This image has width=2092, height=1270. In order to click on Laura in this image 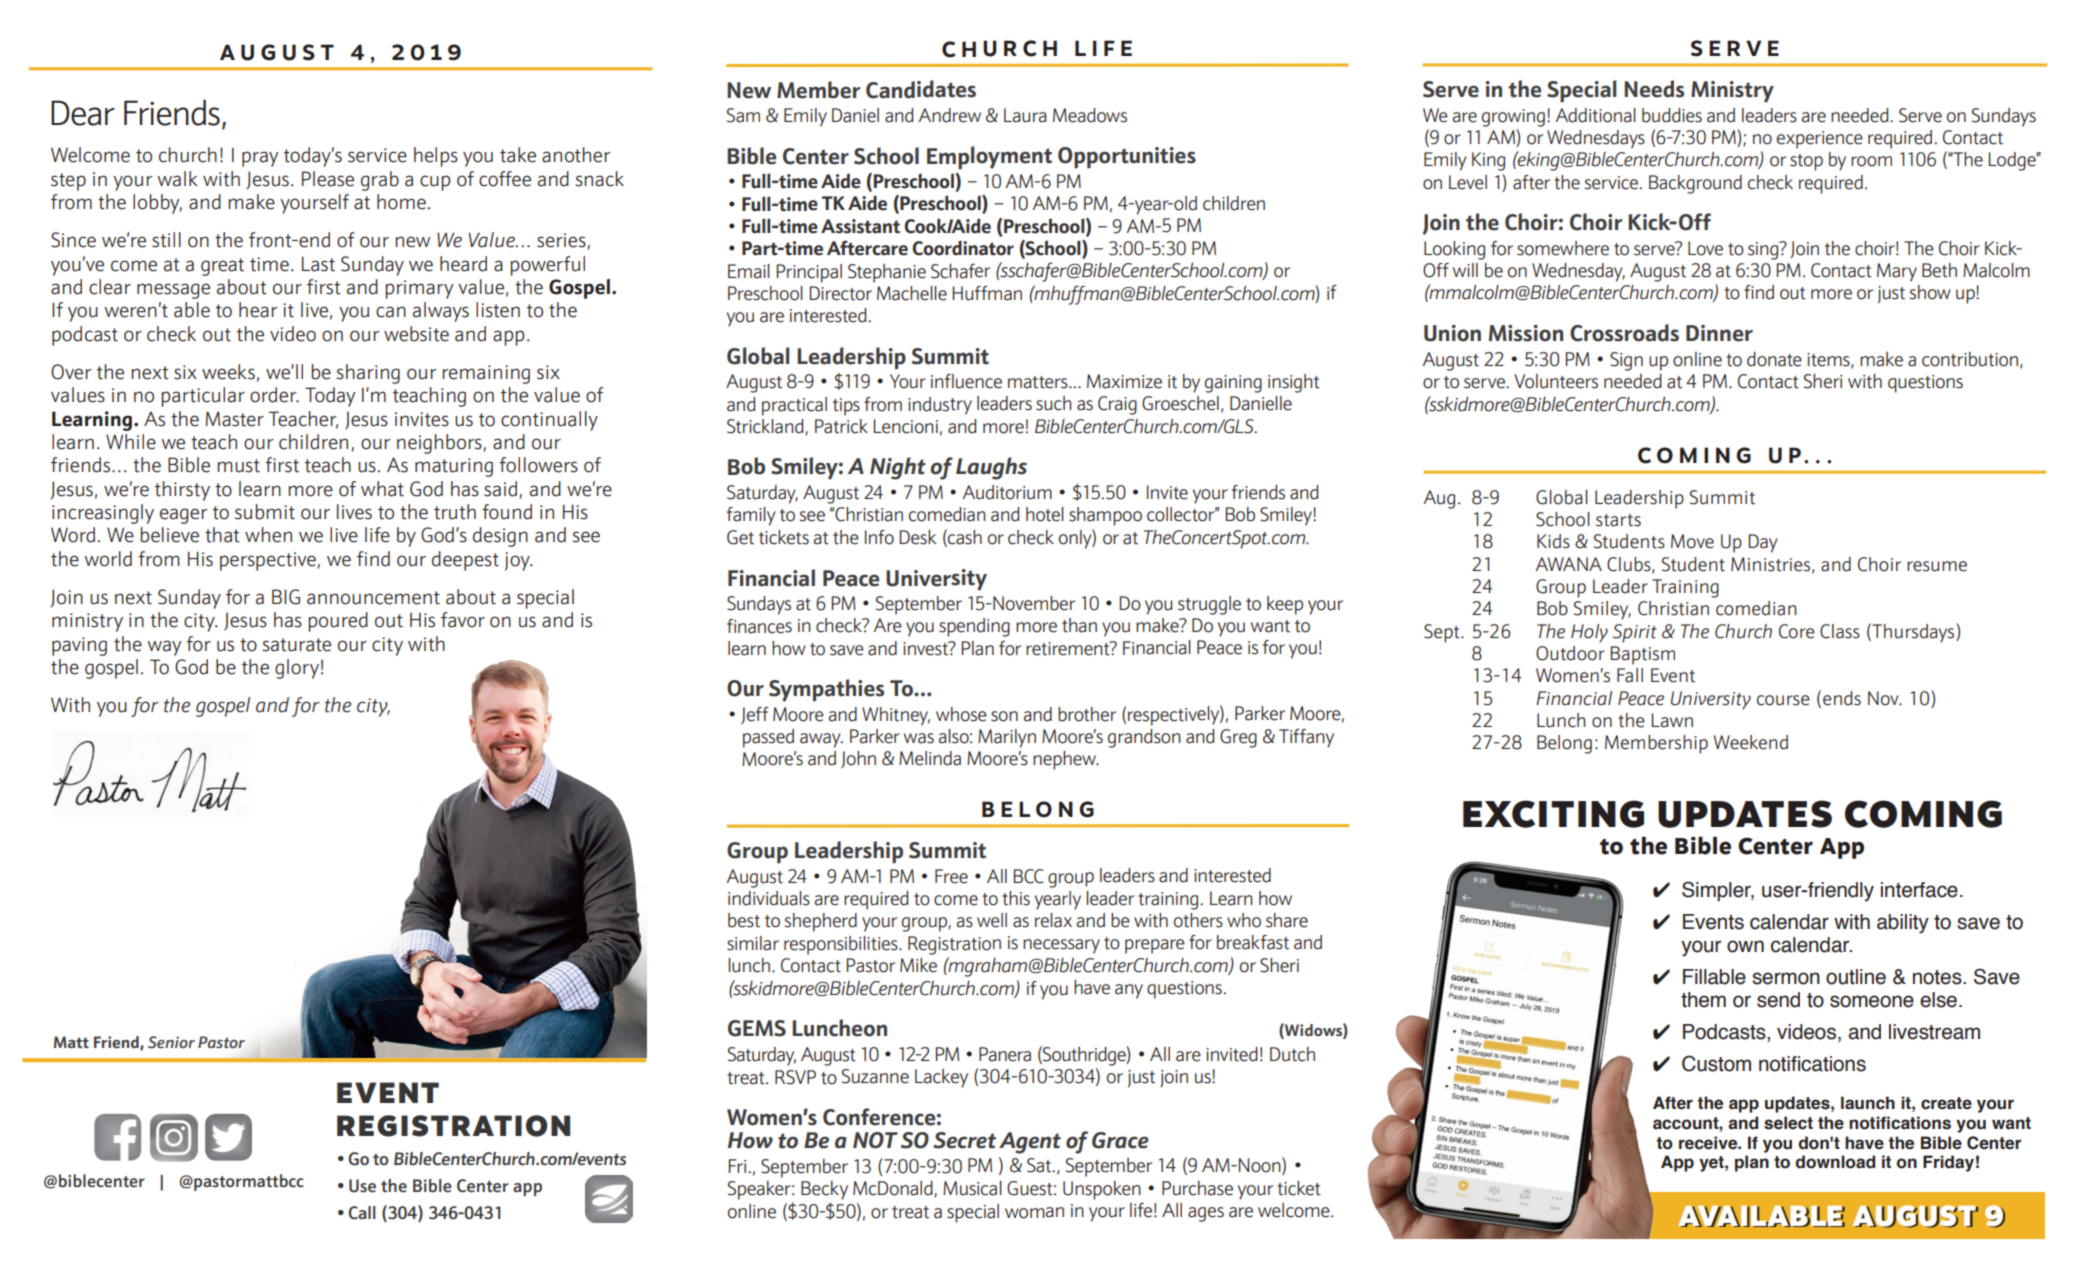, I will do `click(1025, 115)`.
